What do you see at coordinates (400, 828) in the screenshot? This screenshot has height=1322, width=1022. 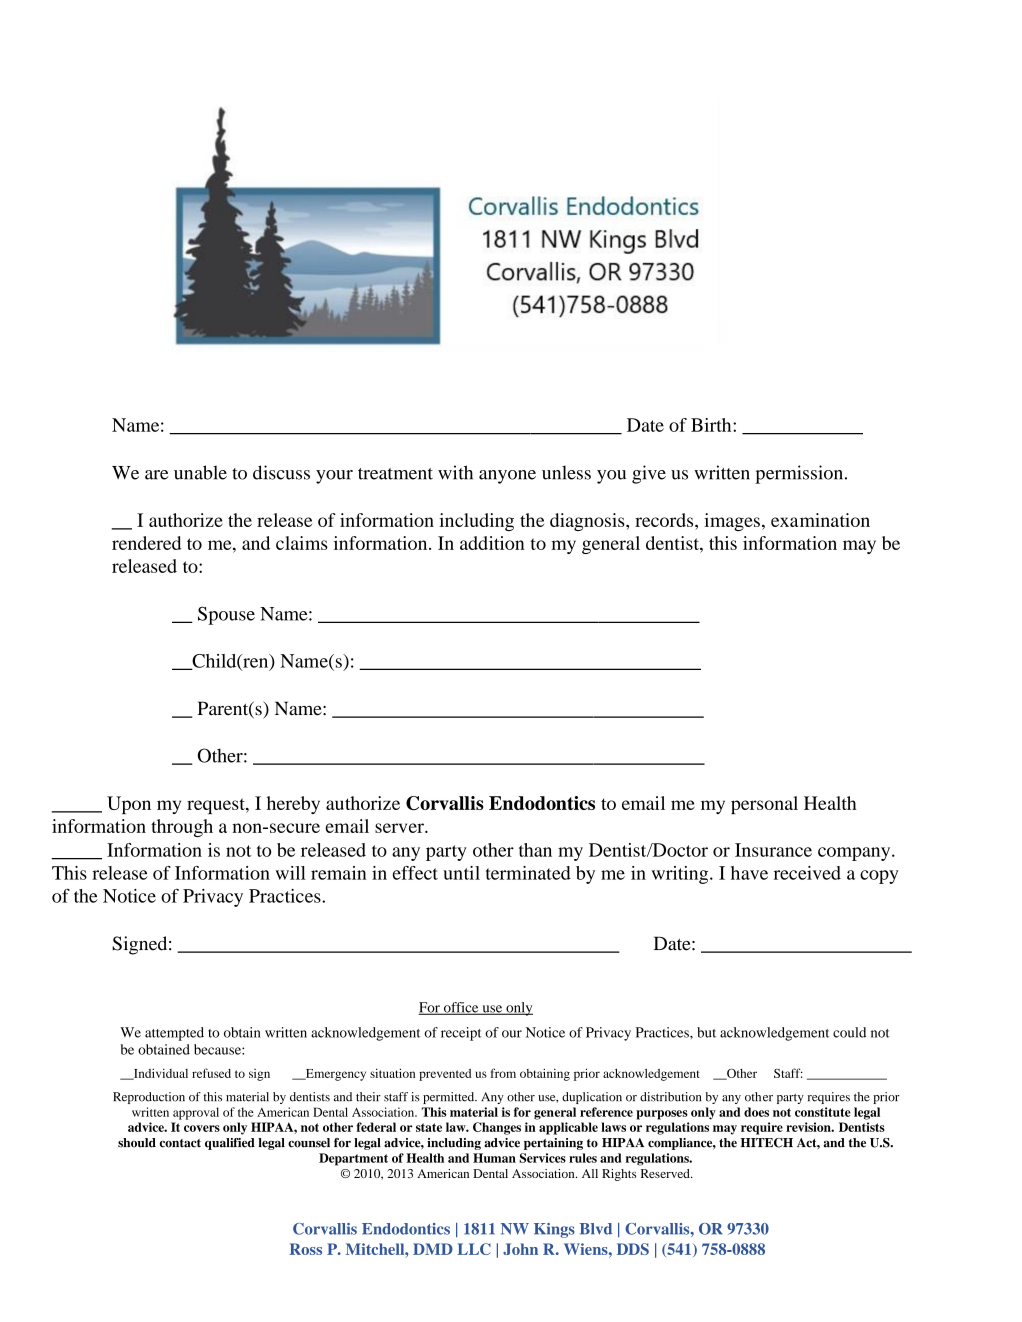 I see `server` at bounding box center [400, 828].
